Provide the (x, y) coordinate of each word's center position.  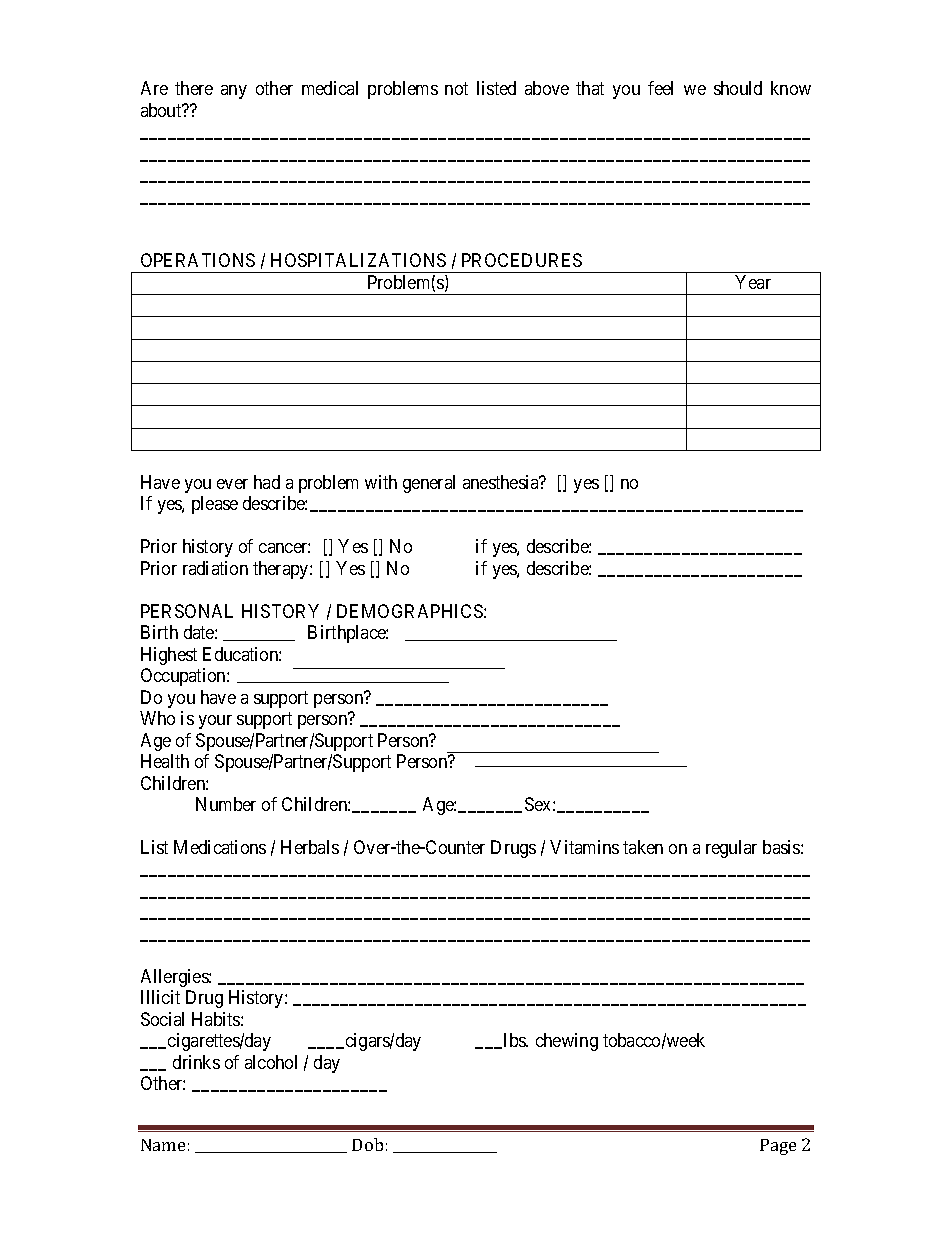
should (738, 88)
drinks (196, 1062)
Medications (220, 847)
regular (731, 849)
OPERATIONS (198, 260)
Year (753, 282)
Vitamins (584, 847)
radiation (215, 568)
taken (643, 847)
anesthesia (502, 482)
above (547, 88)
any (234, 92)
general (429, 484)
